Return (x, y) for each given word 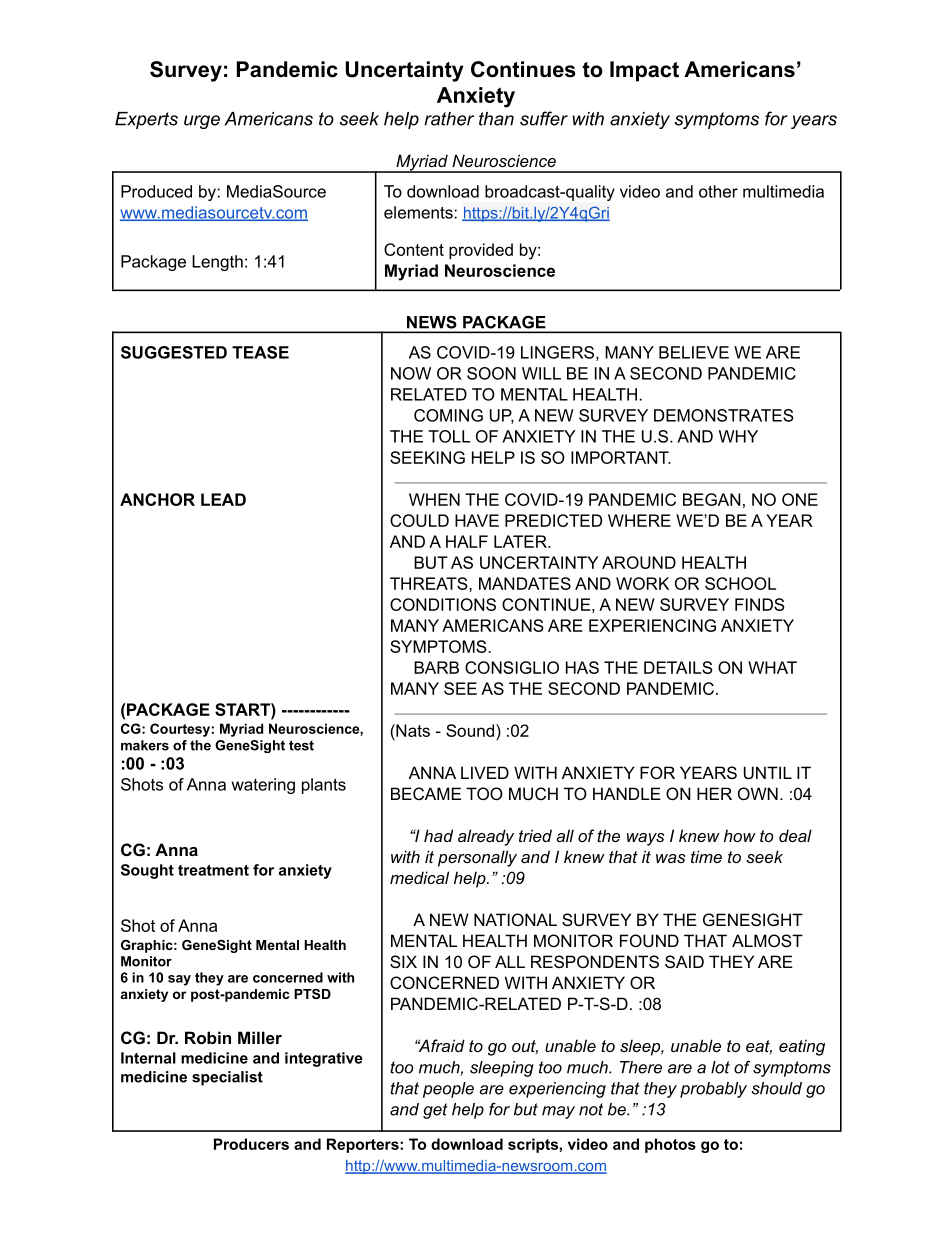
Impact (644, 71)
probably (713, 1090)
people (448, 1090)
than (496, 119)
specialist (227, 1078)
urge (202, 122)
